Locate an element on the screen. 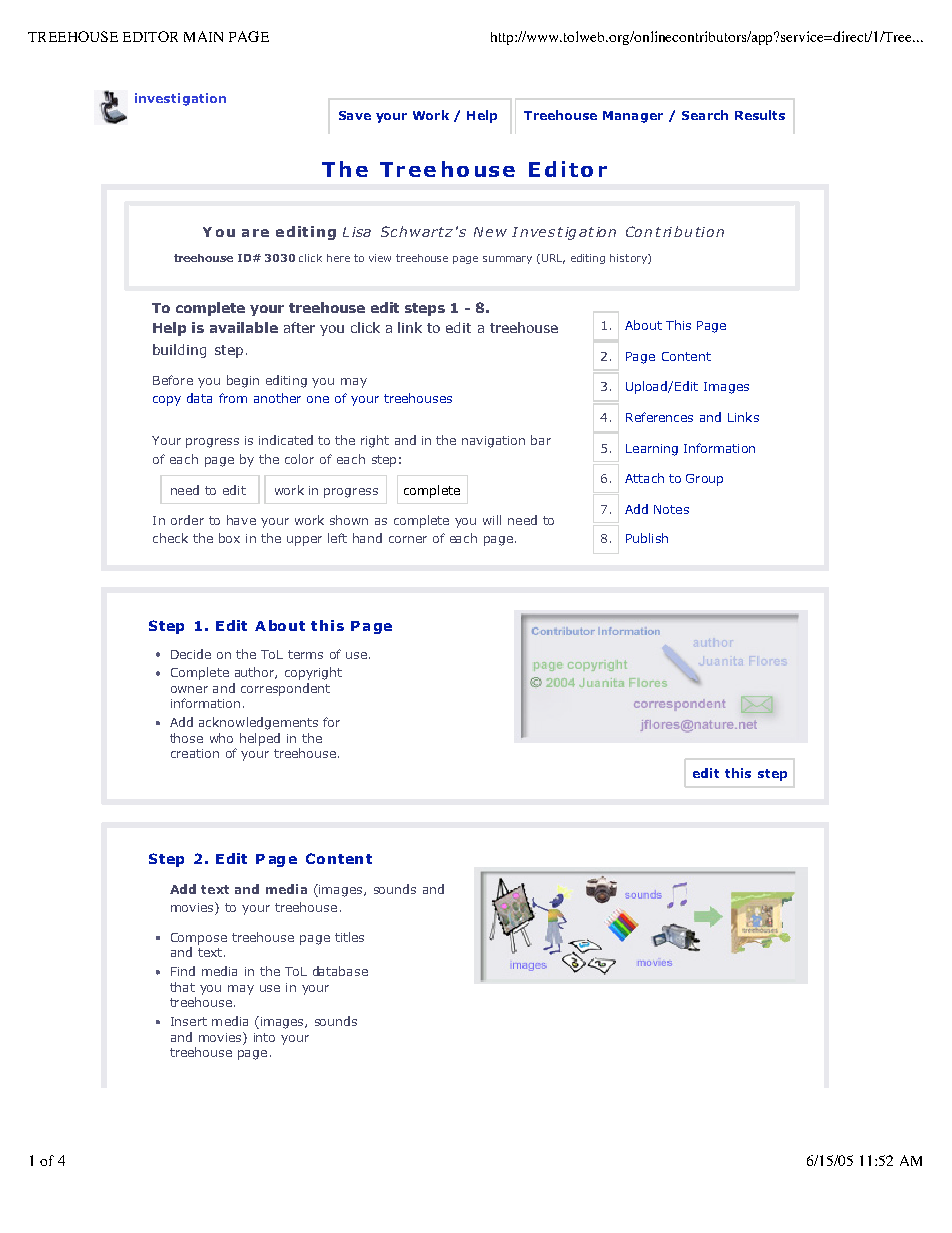  available is located at coordinates (244, 327).
